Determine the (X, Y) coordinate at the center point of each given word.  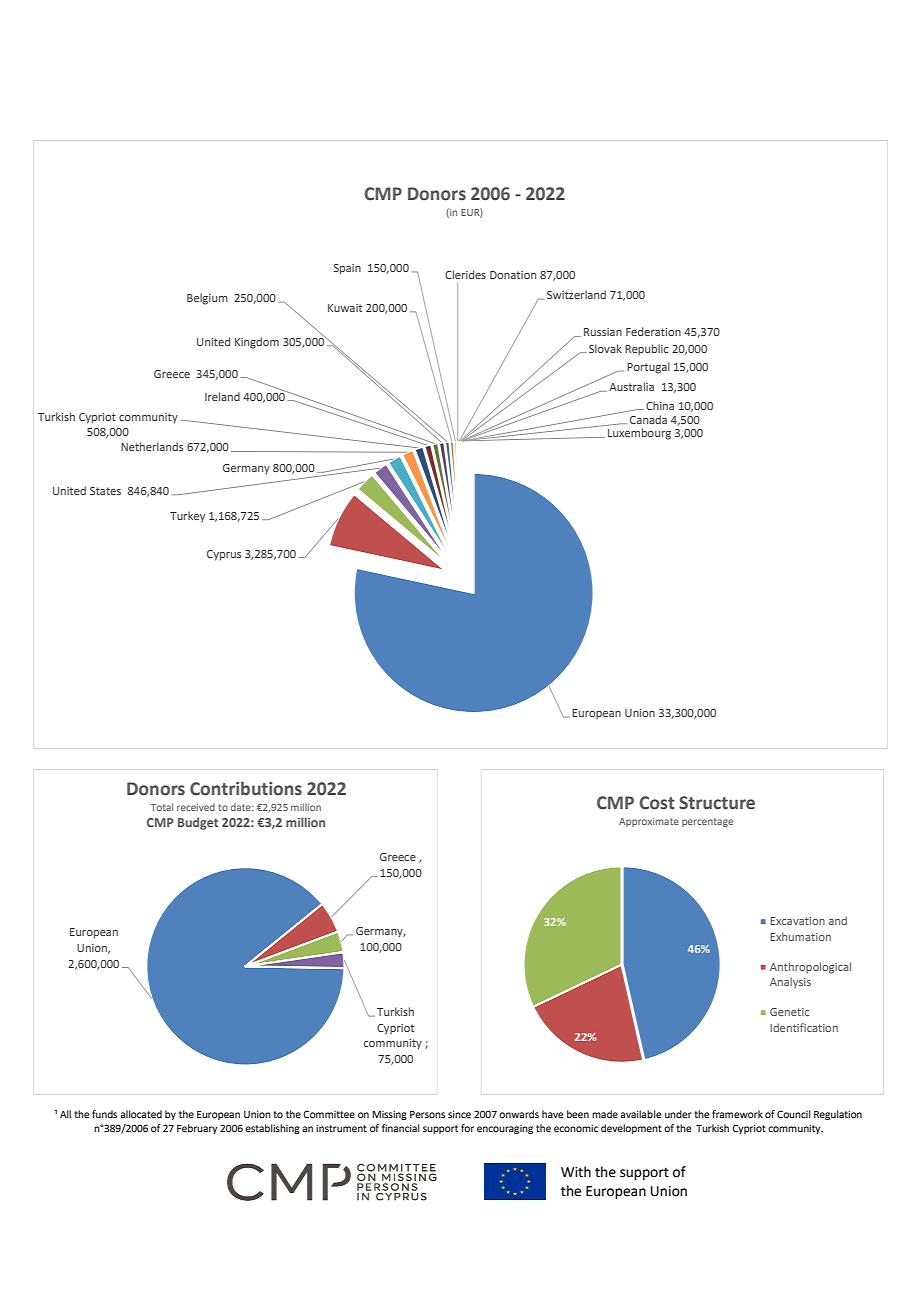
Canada (648, 419)
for (467, 1128)
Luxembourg (639, 434)
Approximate (649, 822)
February (197, 1129)
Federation (653, 331)
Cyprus (224, 555)
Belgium (207, 299)
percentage (707, 822)
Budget (198, 823)
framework (737, 1114)
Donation (513, 275)
